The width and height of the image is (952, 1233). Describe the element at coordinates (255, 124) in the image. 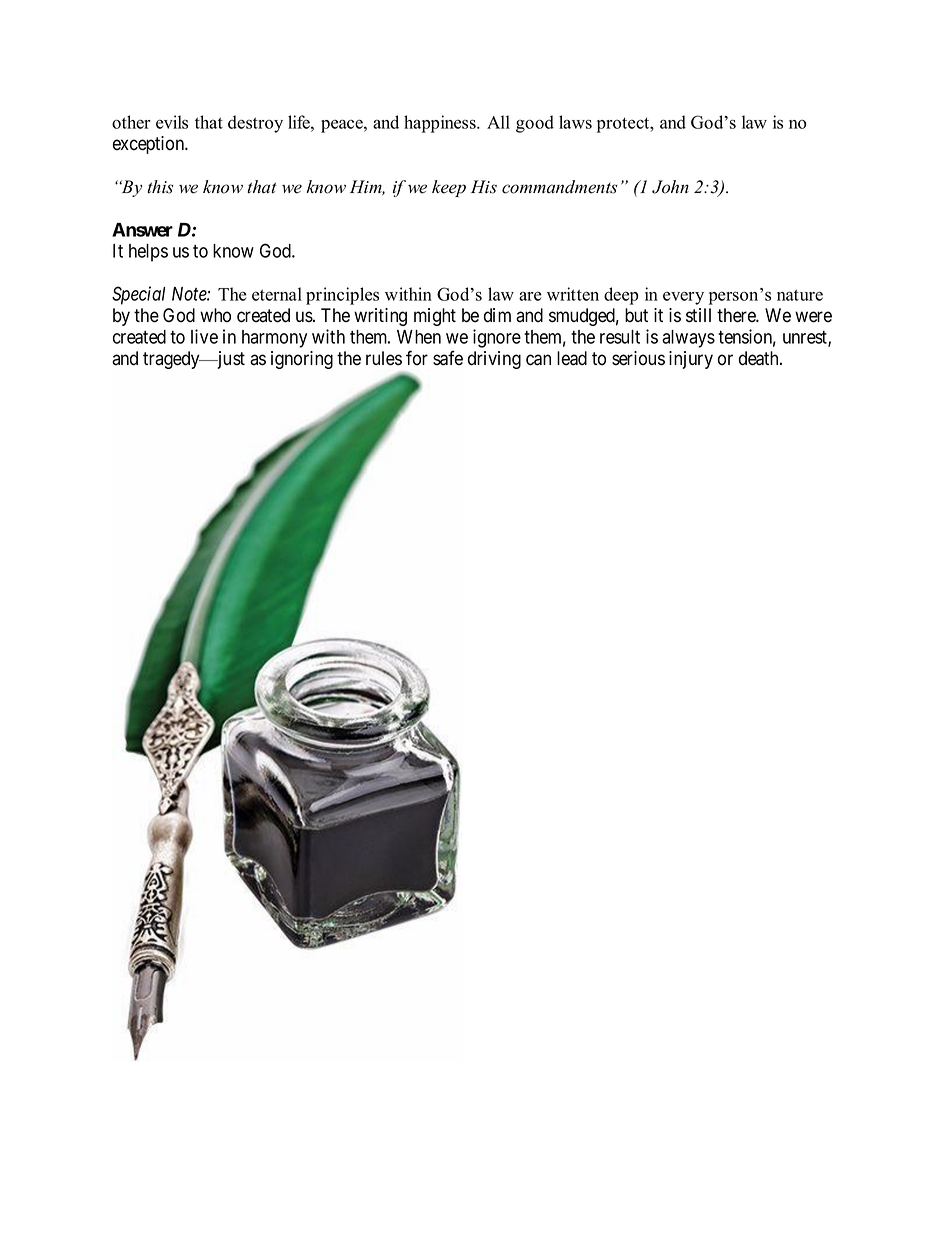

I see `destroy` at that location.
